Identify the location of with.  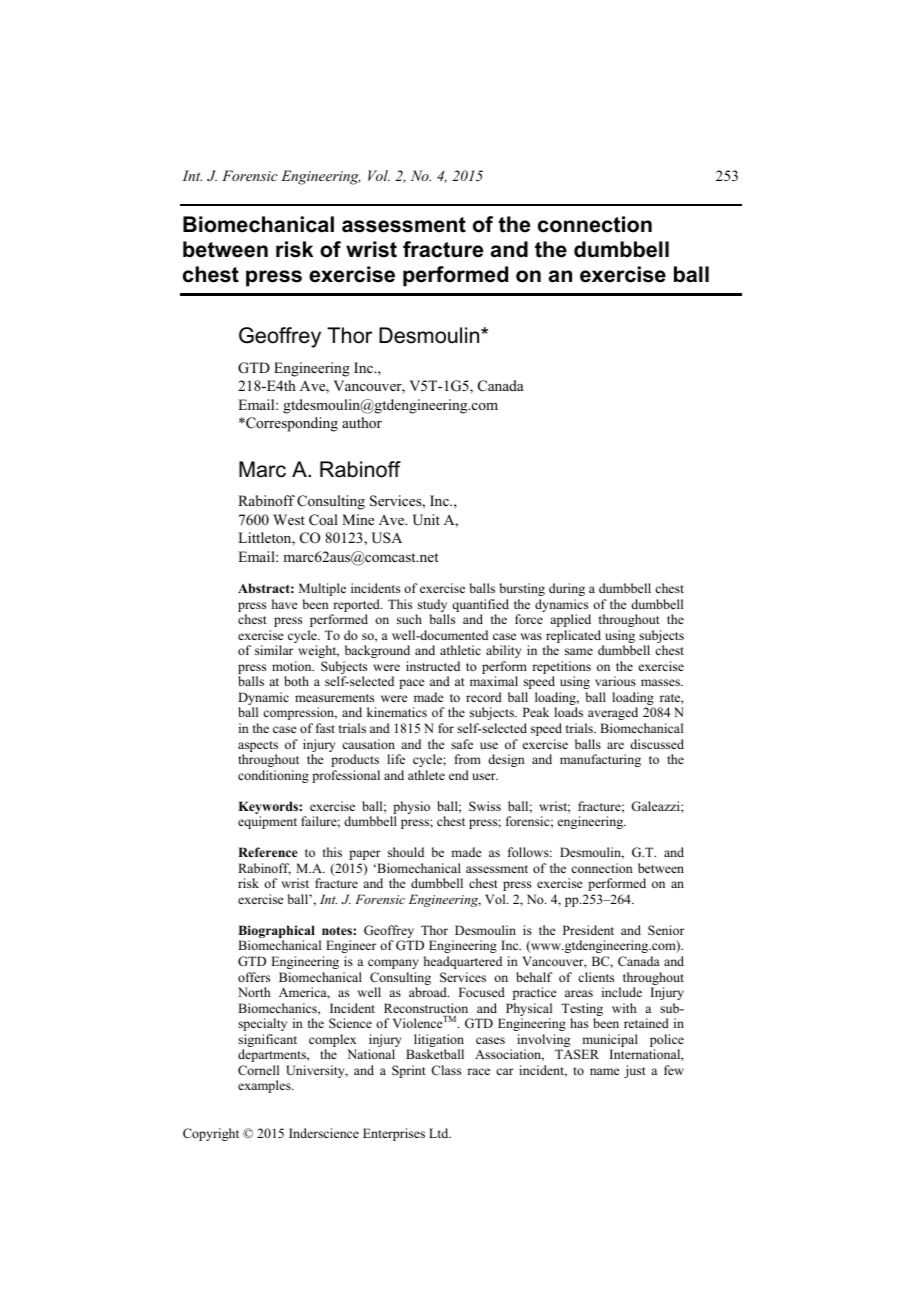
(624, 1008).
